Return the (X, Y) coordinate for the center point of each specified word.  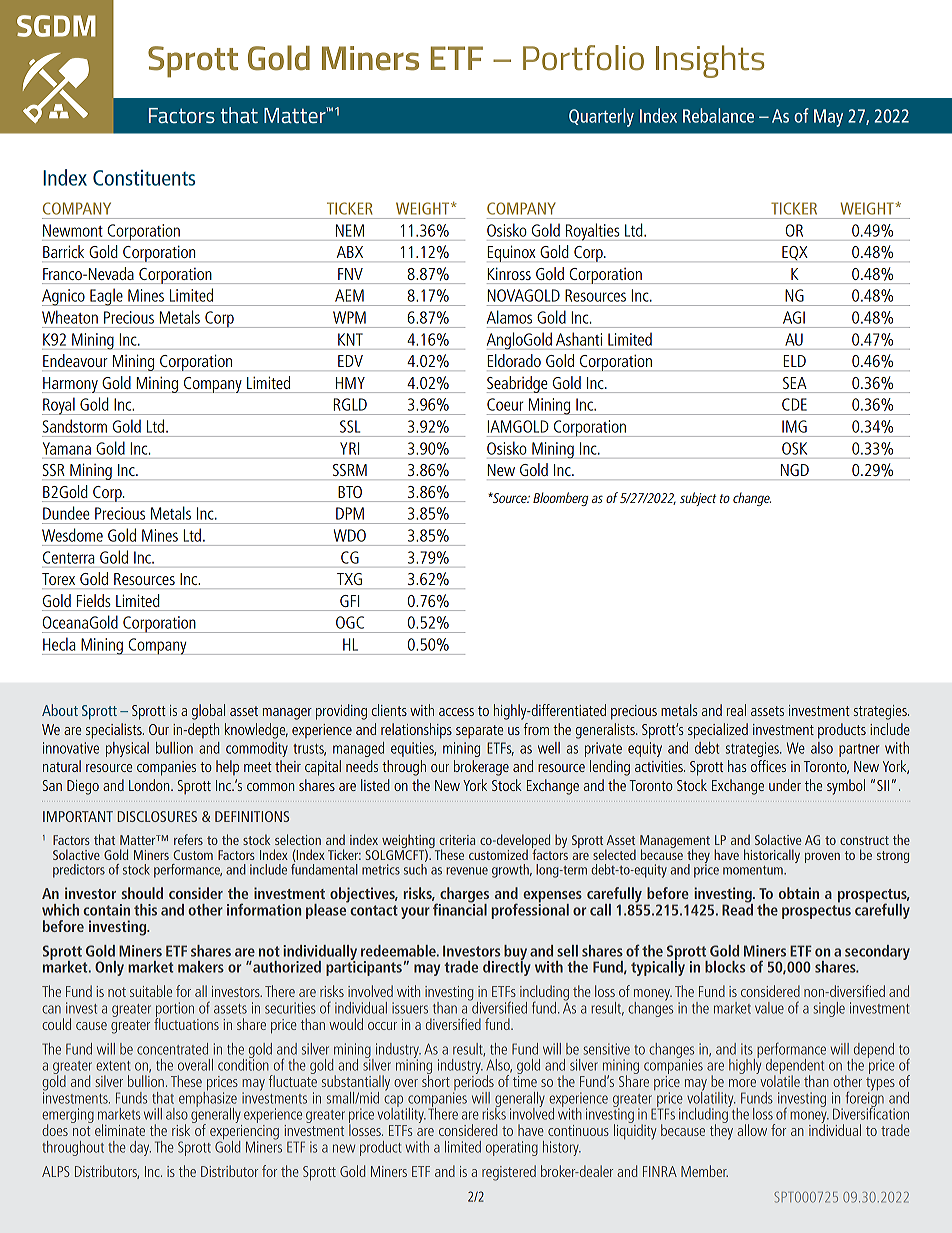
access (456, 712)
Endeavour (75, 360)
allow (752, 1130)
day (140, 1148)
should (142, 893)
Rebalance (718, 115)
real (736, 710)
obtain (799, 893)
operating (512, 1148)
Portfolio (583, 58)
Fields (94, 600)
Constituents (144, 178)
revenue (467, 871)
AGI (794, 317)
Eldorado (514, 360)
